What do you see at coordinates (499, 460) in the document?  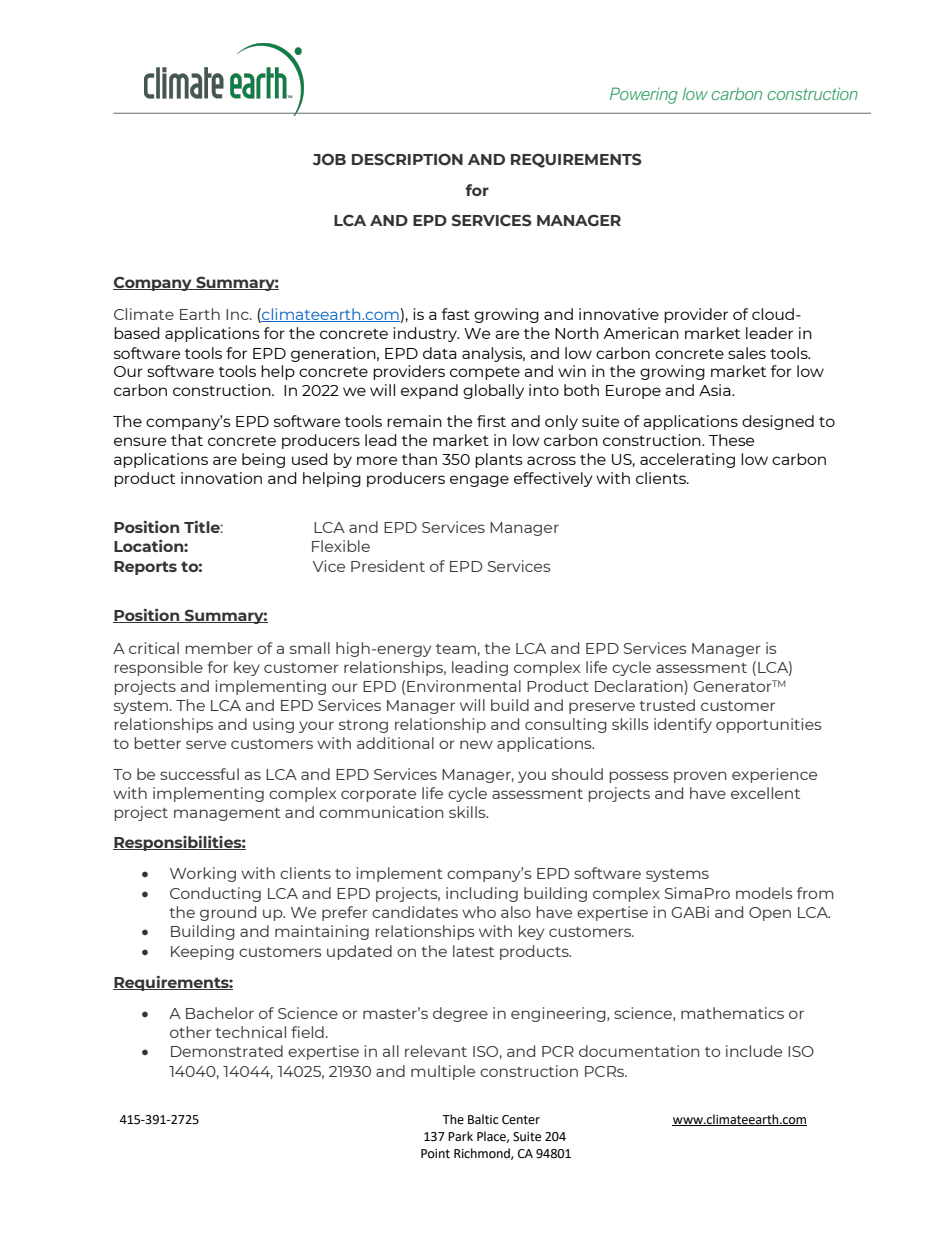 I see `plants` at bounding box center [499, 460].
